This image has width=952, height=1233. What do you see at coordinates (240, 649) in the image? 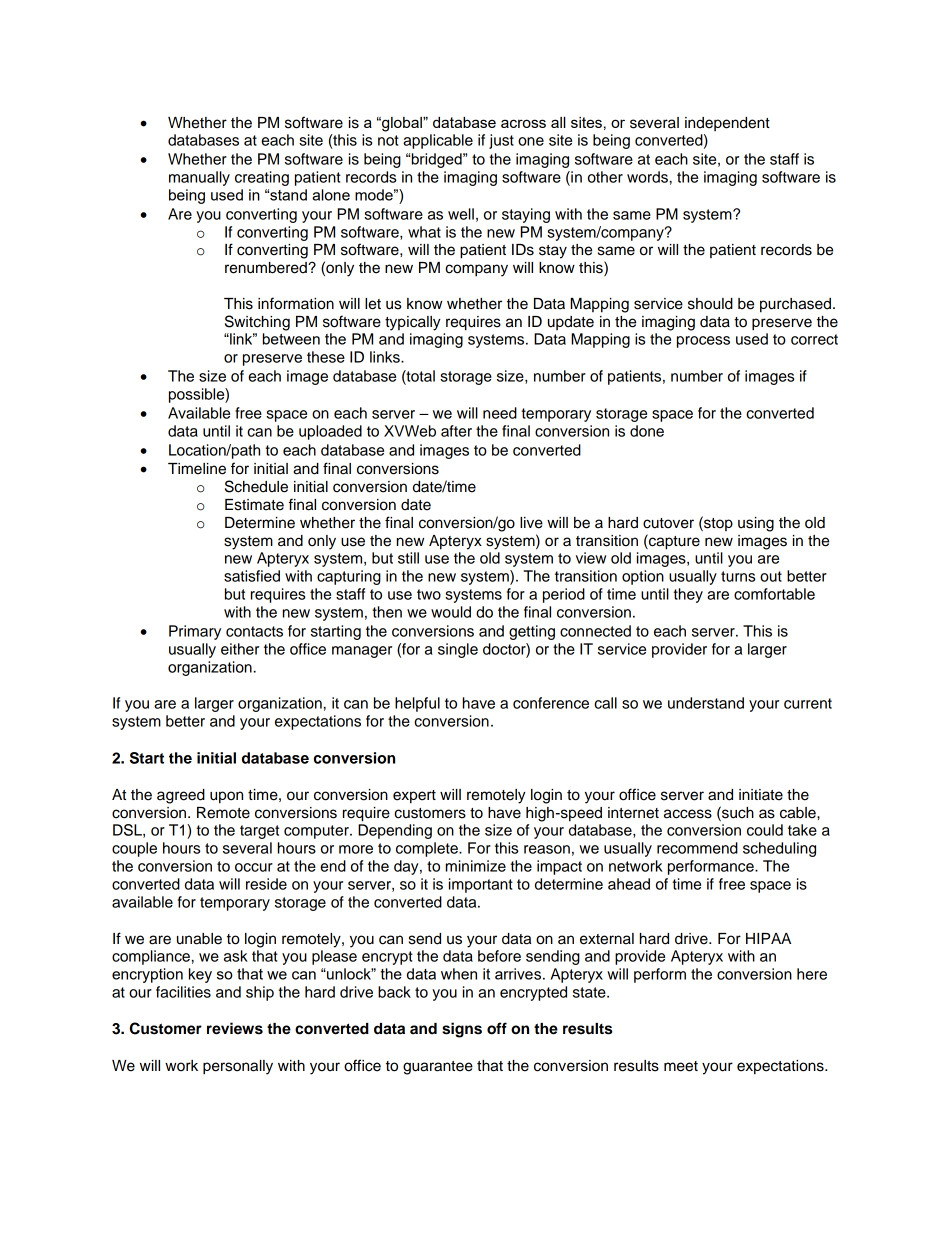
I see `either` at bounding box center [240, 649].
